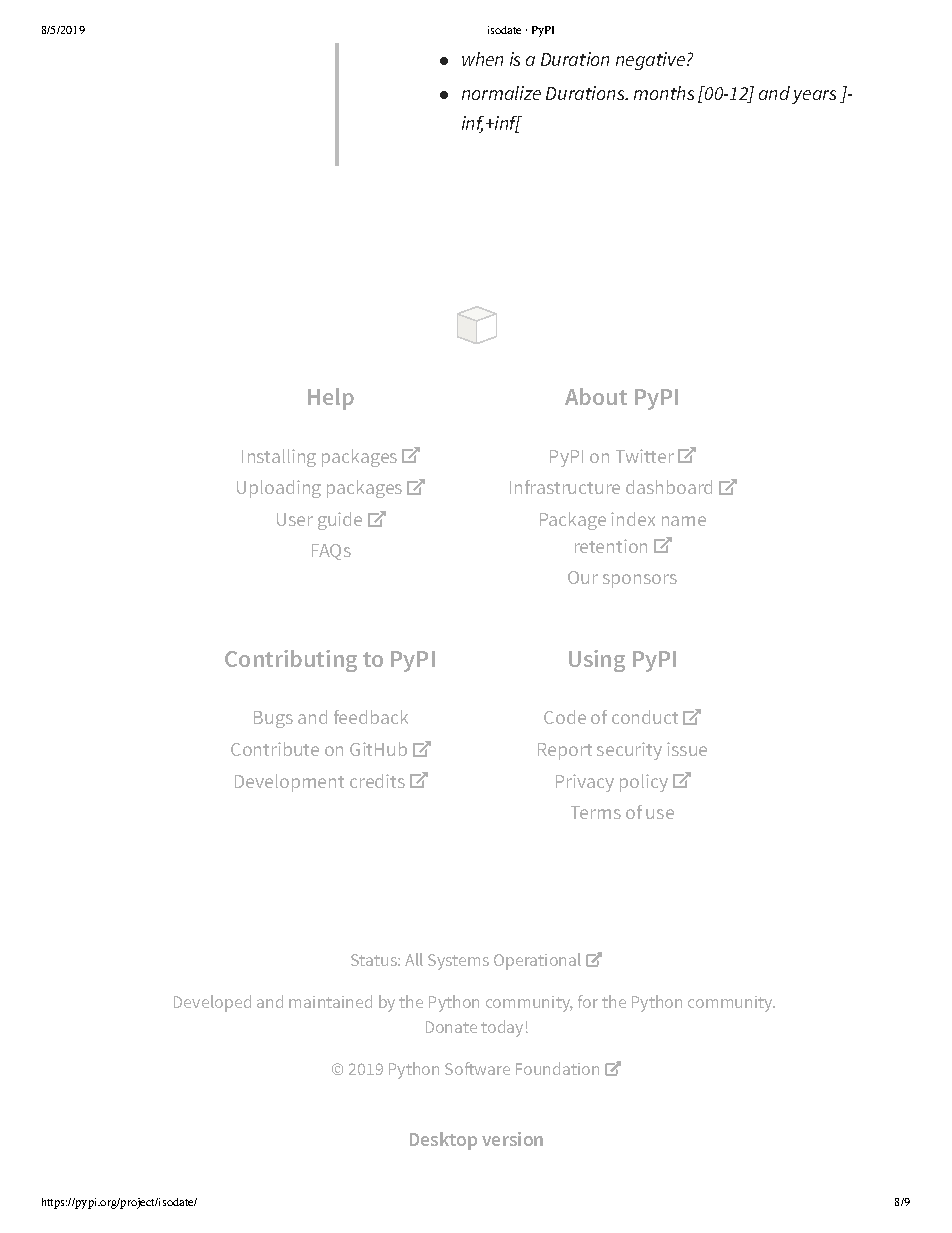  I want to click on when, so click(482, 59).
